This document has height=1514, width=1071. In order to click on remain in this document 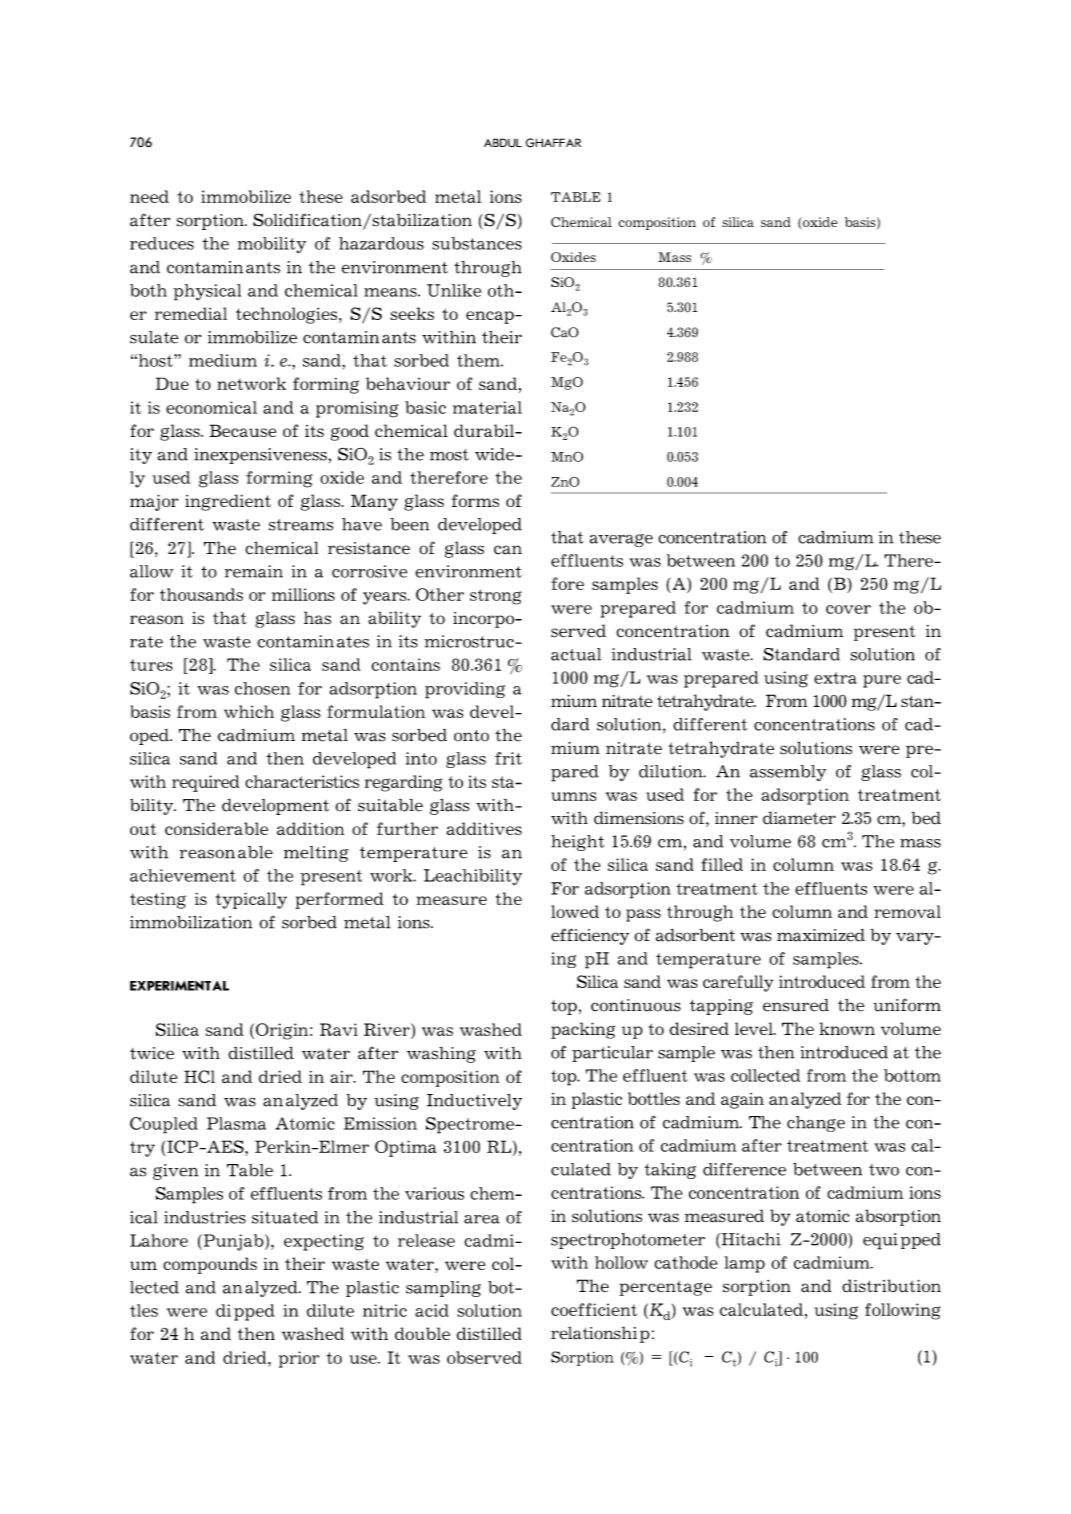, I will do `click(254, 571)`.
